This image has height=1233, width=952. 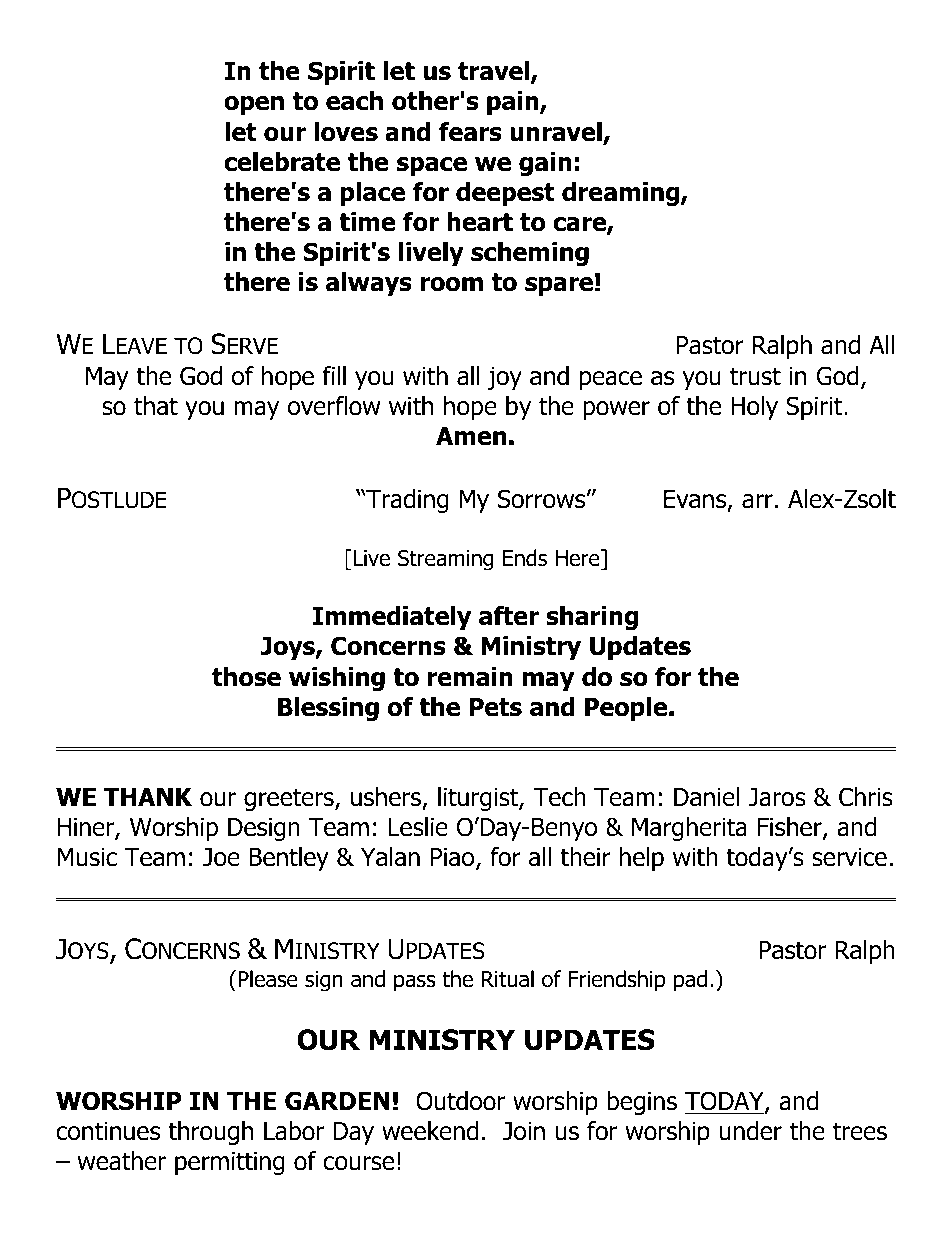 What do you see at coordinates (254, 105) in the image?
I see `open` at bounding box center [254, 105].
